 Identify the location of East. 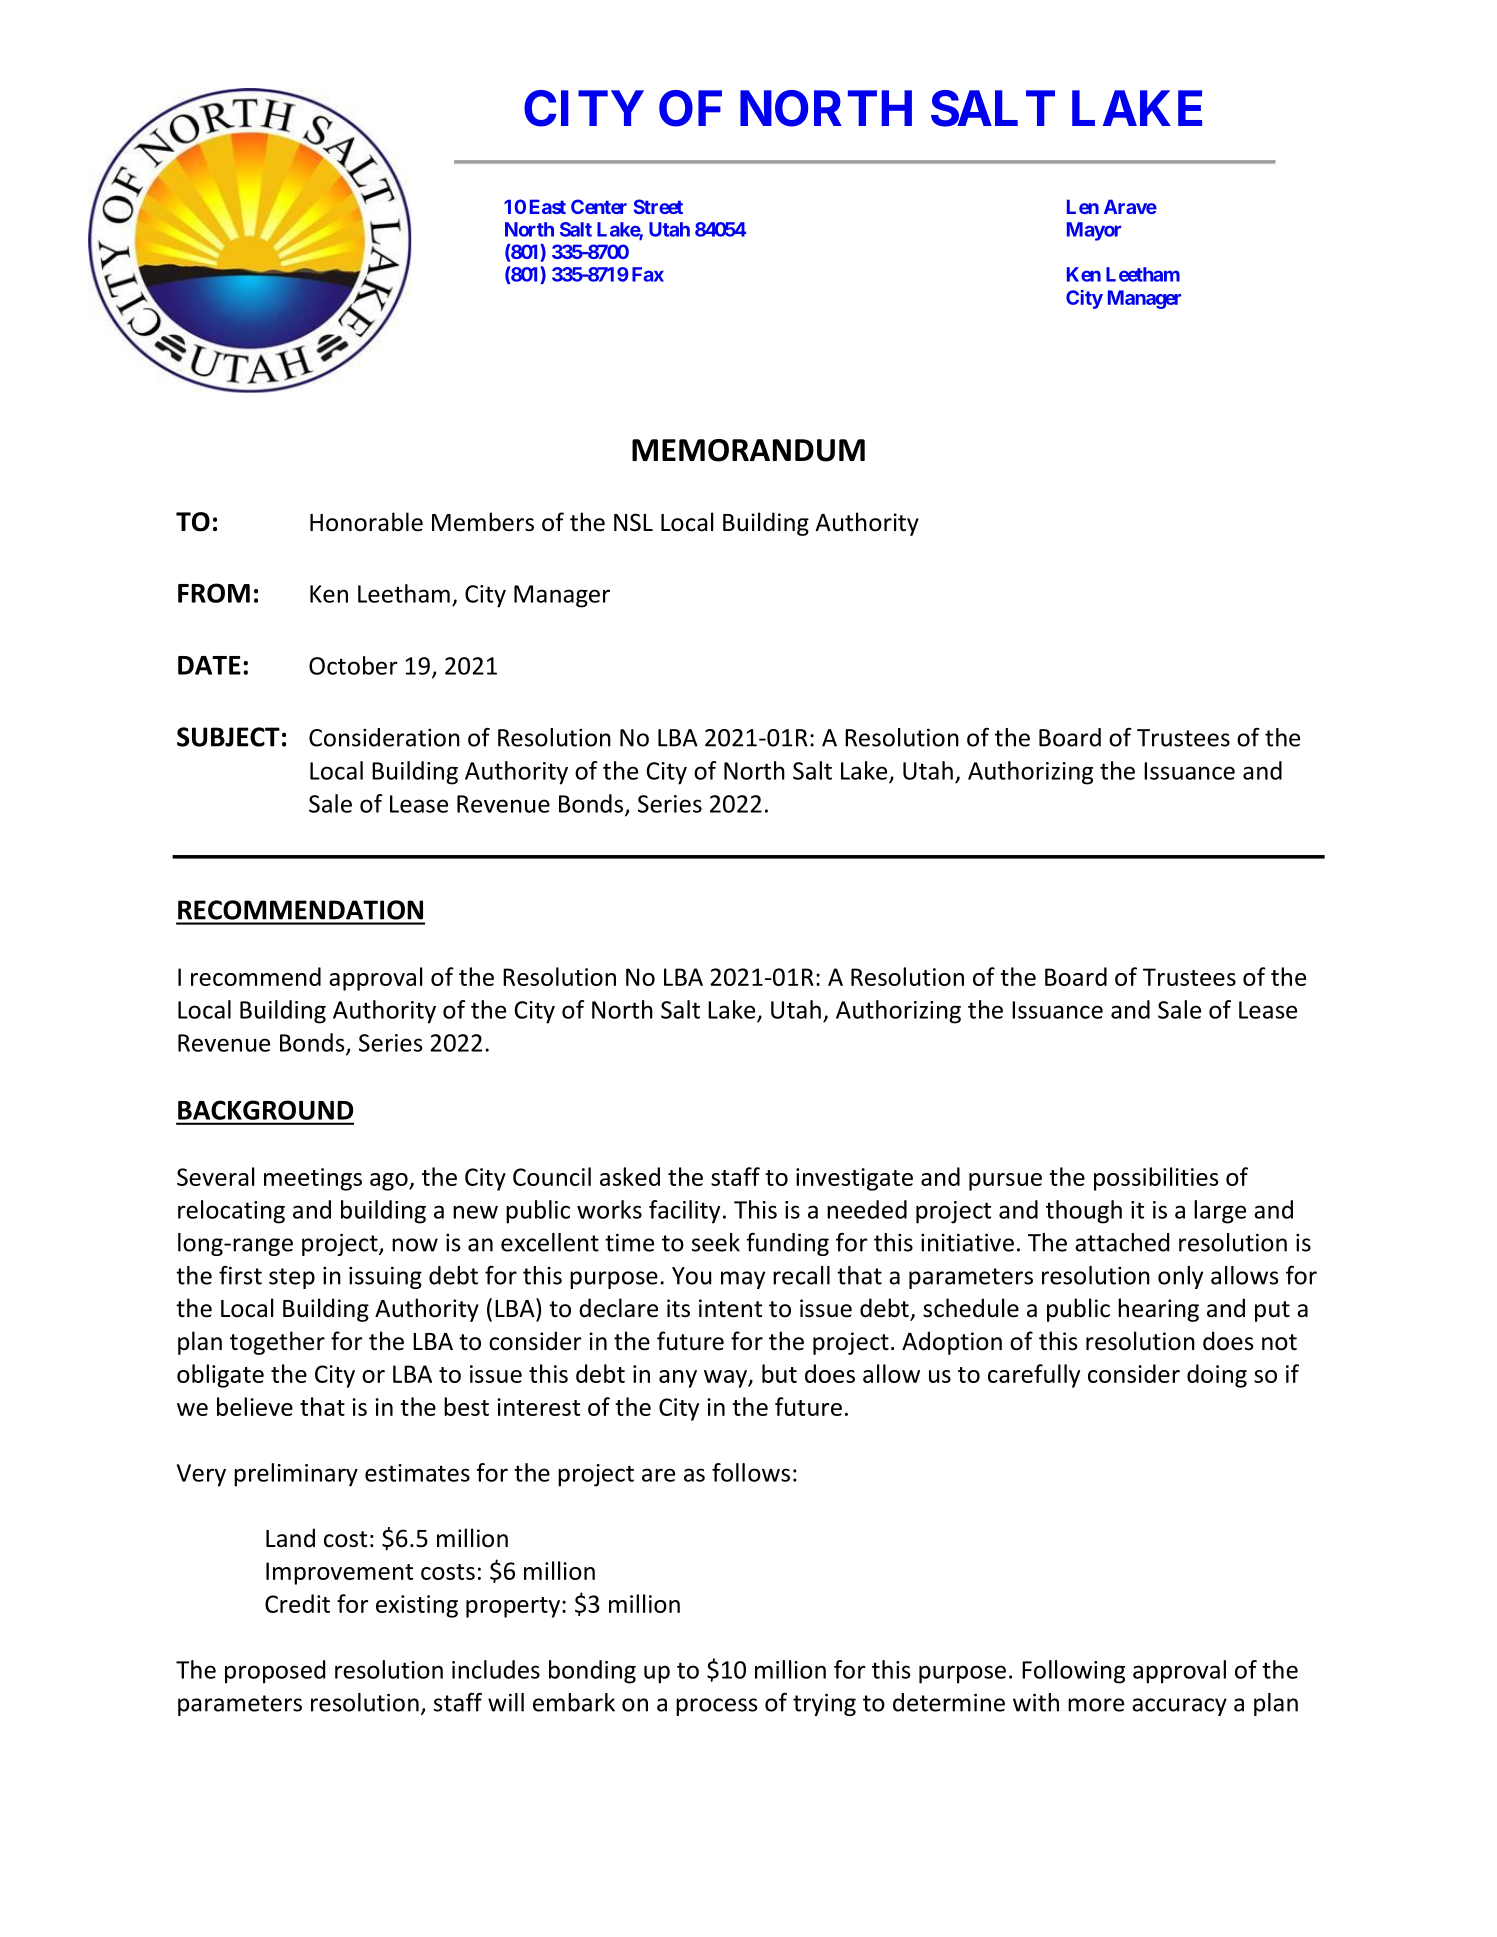
(548, 206).
